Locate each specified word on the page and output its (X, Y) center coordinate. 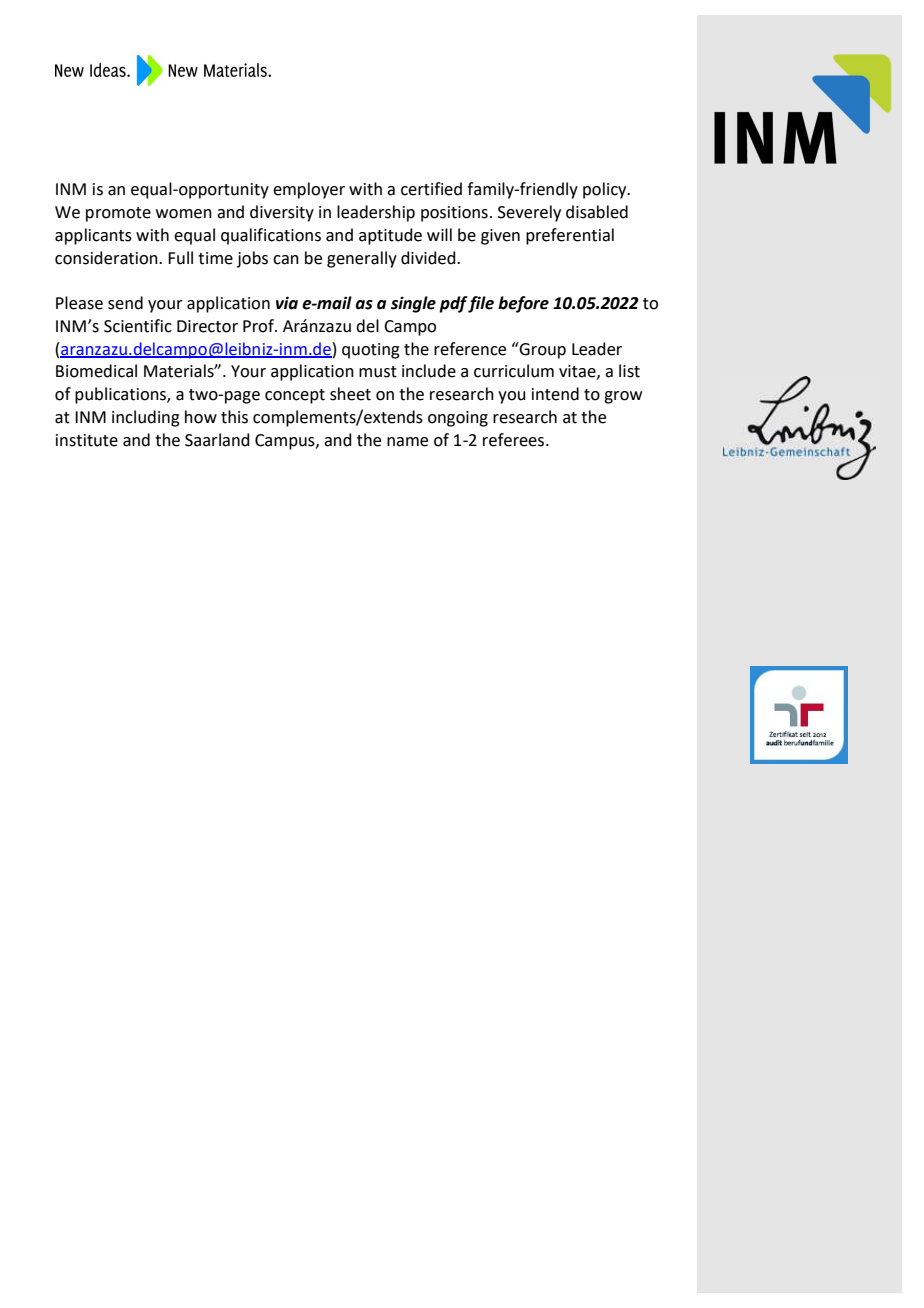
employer (309, 190)
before (523, 304)
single (413, 304)
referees (515, 440)
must (378, 372)
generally (362, 259)
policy (606, 190)
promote (118, 214)
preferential (570, 236)
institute (87, 440)
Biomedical (96, 371)
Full (180, 258)
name (407, 442)
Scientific (138, 326)
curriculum (514, 371)
